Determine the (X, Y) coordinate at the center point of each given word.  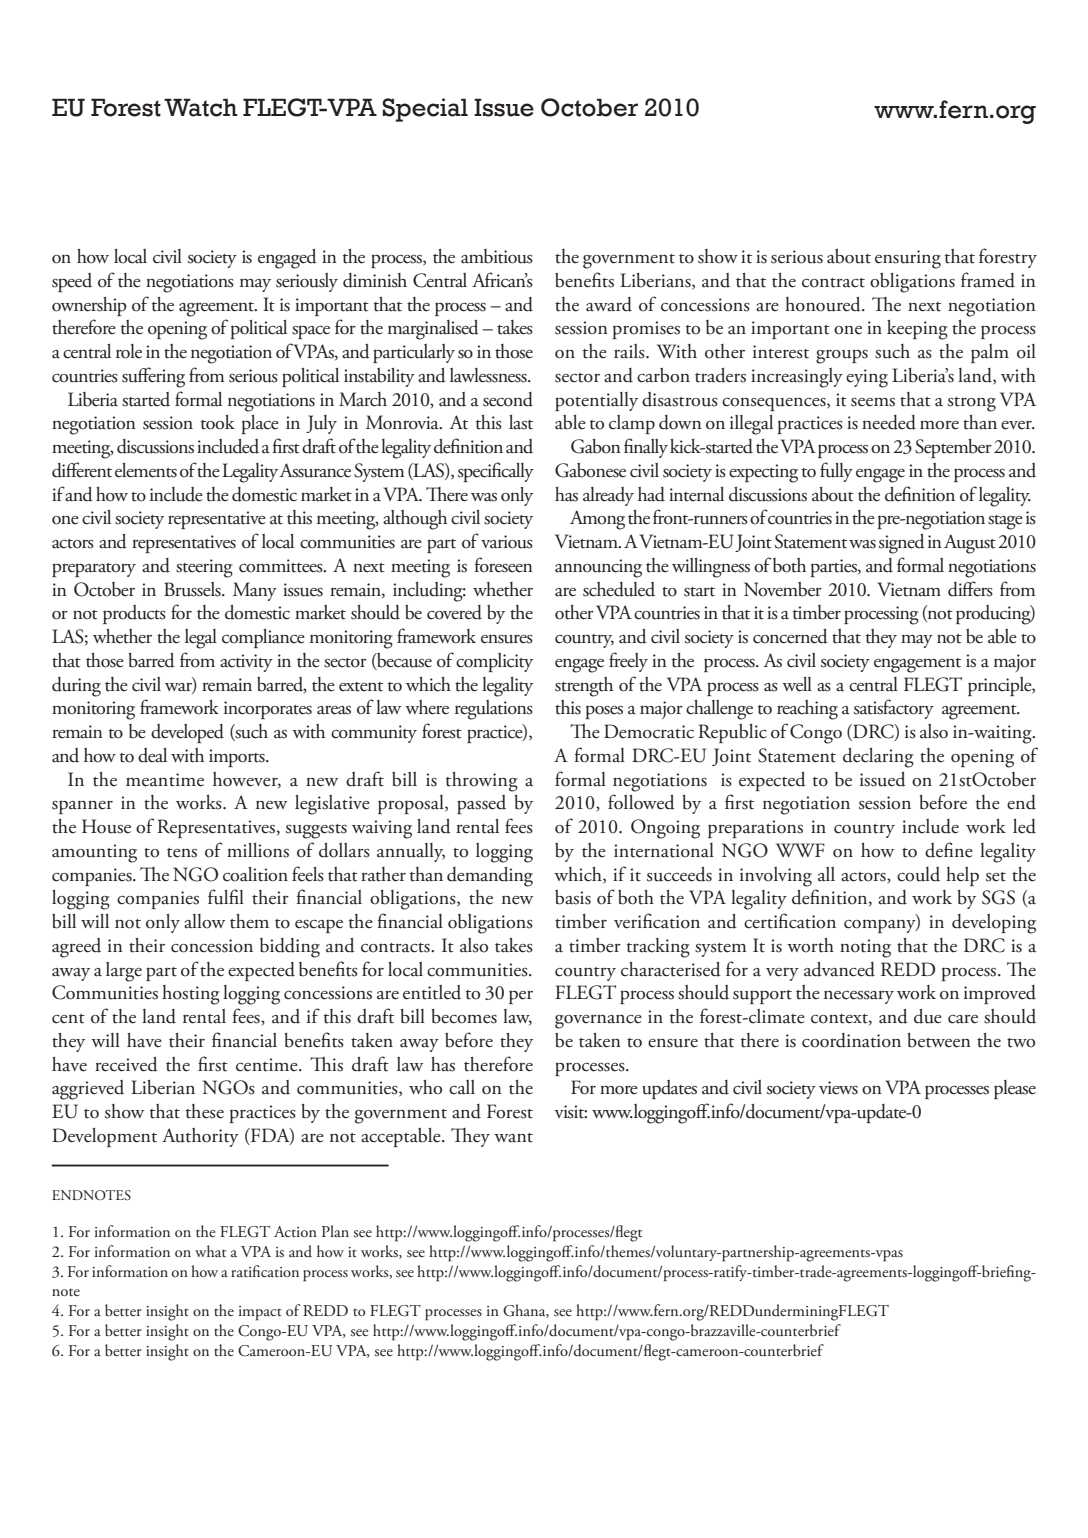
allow (204, 921)
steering (204, 568)
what (210, 1251)
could (918, 874)
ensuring (908, 259)
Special (425, 110)
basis (573, 897)
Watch (201, 107)
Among (597, 520)
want (513, 1138)
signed (902, 544)
